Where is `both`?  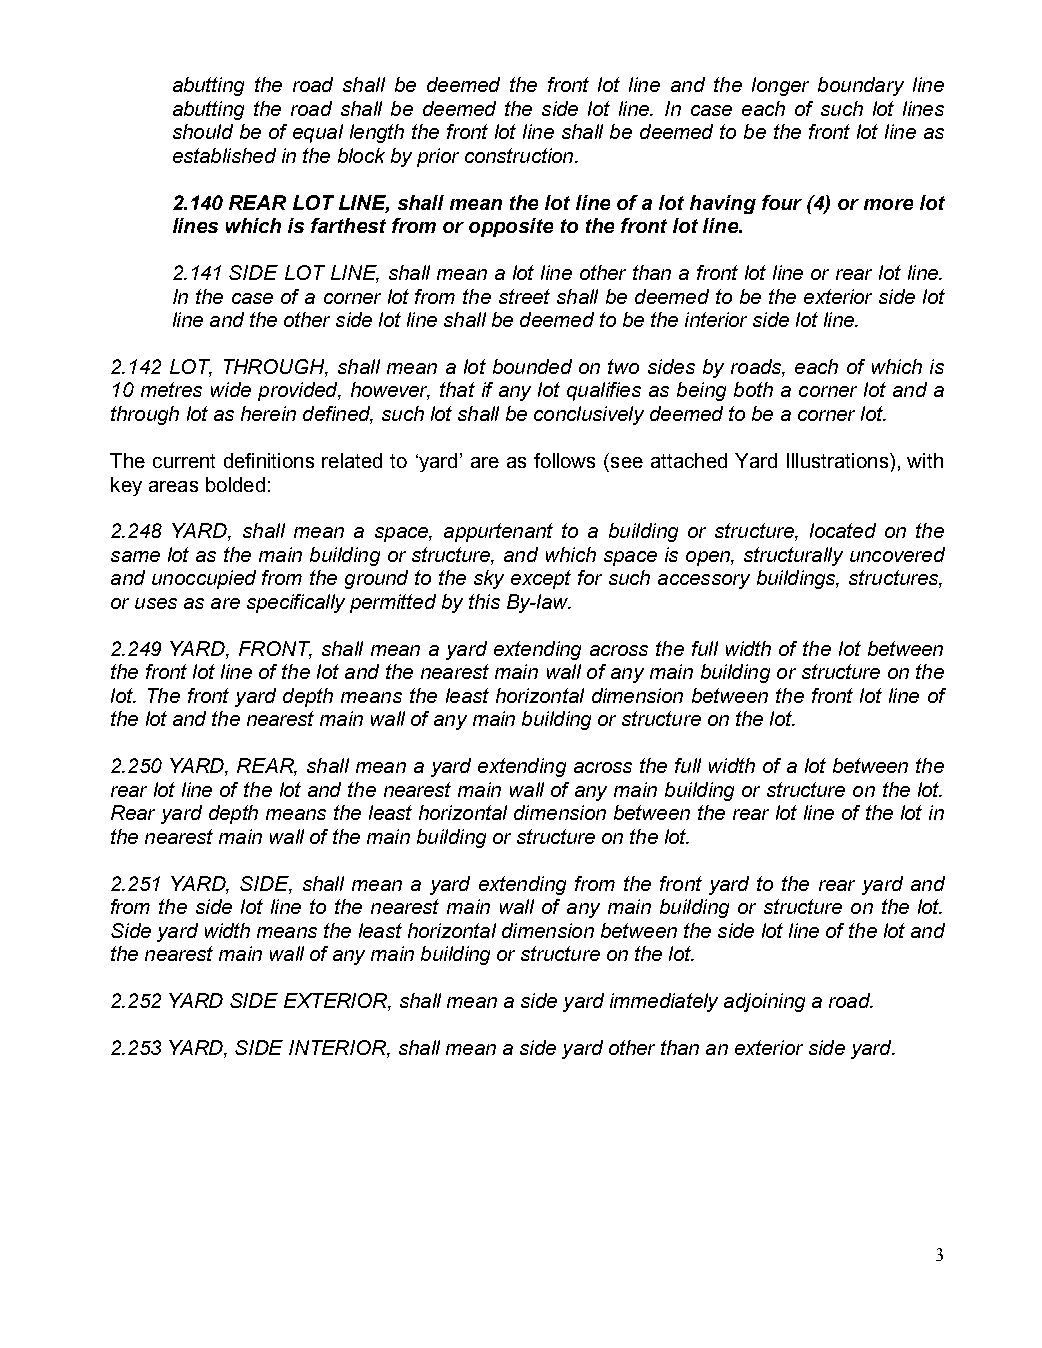 both is located at coordinates (753, 389).
